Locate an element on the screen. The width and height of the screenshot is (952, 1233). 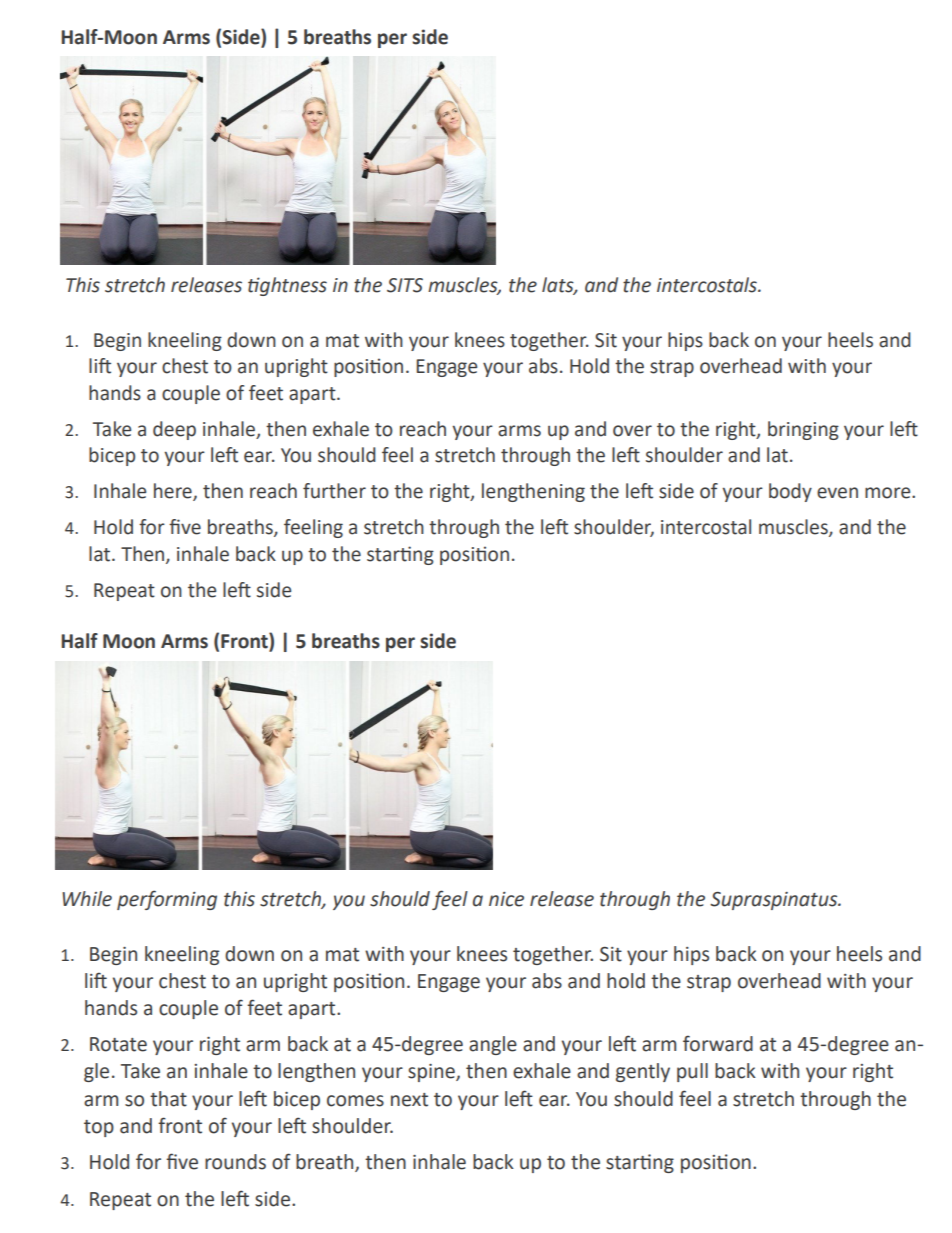
angle is located at coordinates (493, 1045).
